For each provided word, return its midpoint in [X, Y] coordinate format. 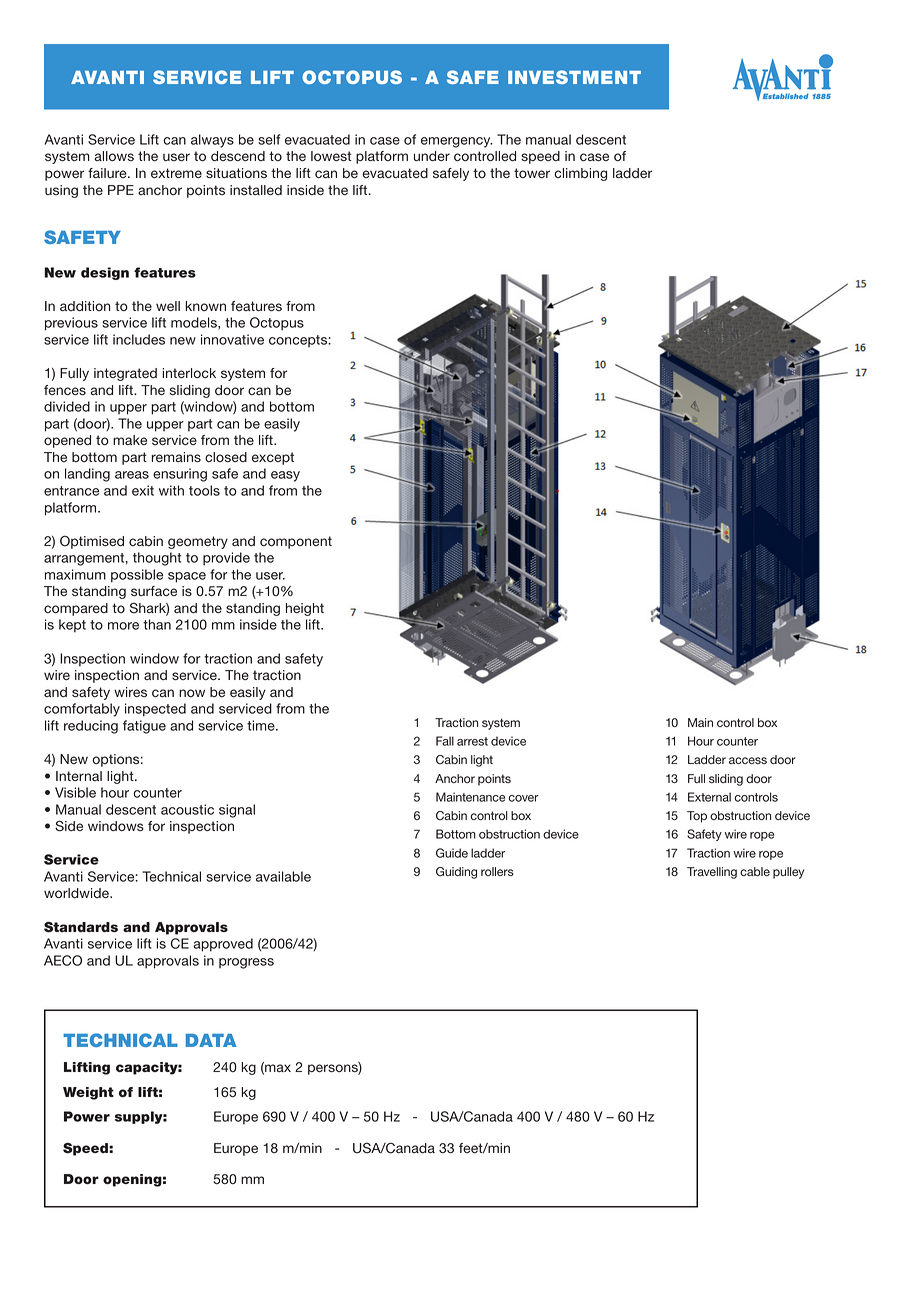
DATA [211, 1040]
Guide [452, 853]
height [305, 609]
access [748, 760]
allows [114, 156]
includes [139, 339]
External [709, 797]
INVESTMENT [574, 77]
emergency [457, 142]
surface [154, 591]
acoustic [187, 809]
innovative [232, 339]
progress [246, 963]
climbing [580, 174]
